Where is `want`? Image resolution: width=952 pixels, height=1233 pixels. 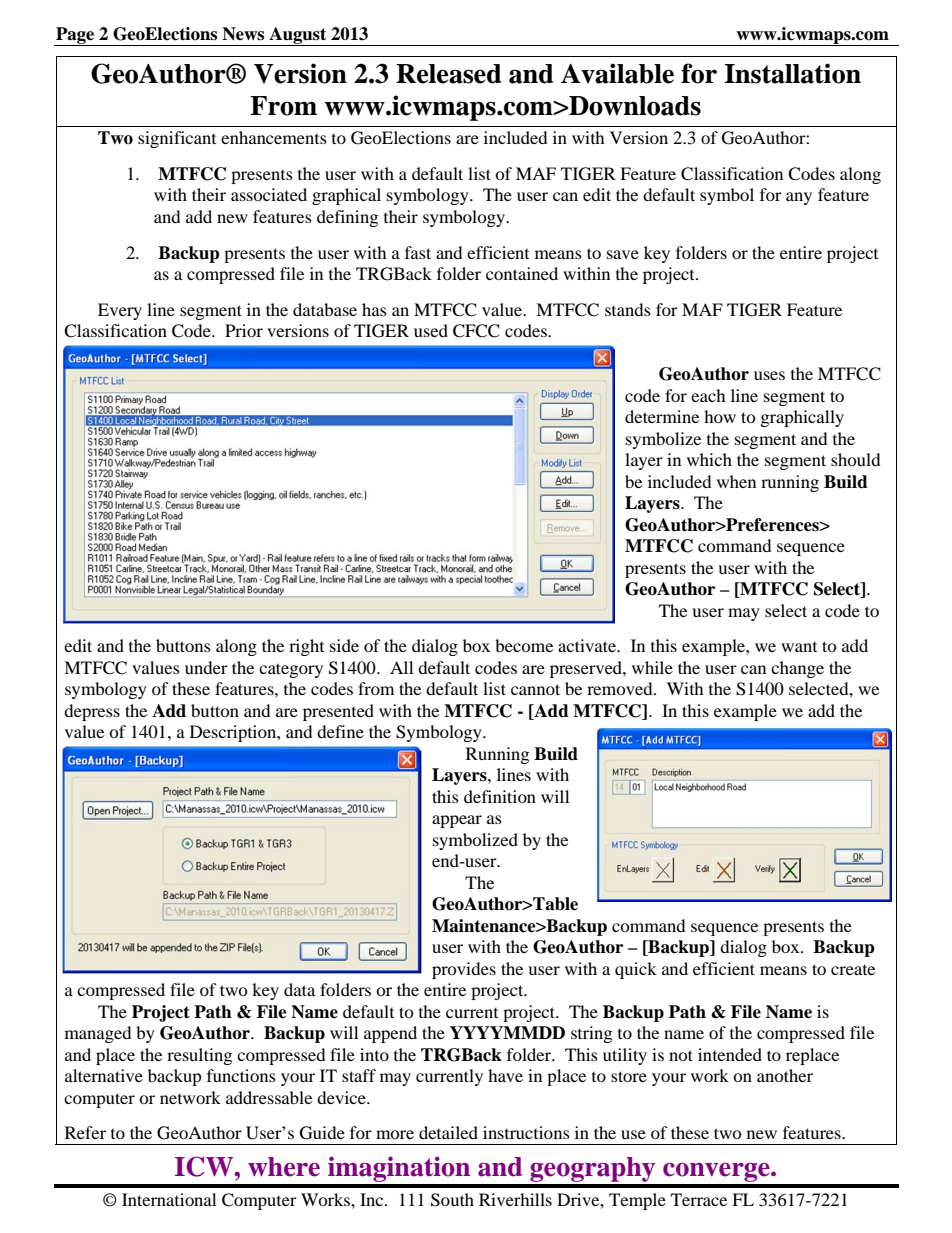
want is located at coordinates (799, 646).
